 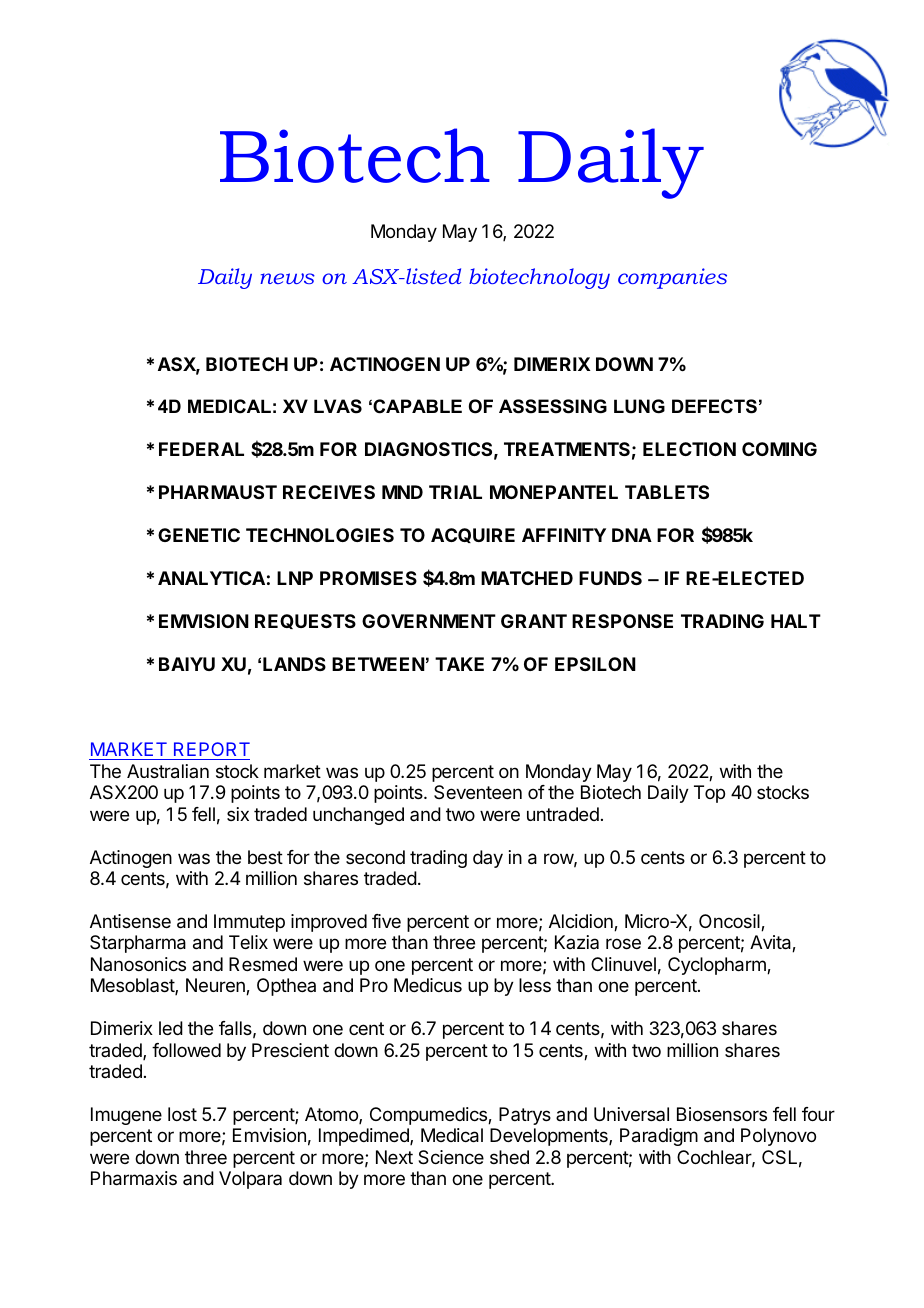 I want to click on news, so click(x=287, y=278).
